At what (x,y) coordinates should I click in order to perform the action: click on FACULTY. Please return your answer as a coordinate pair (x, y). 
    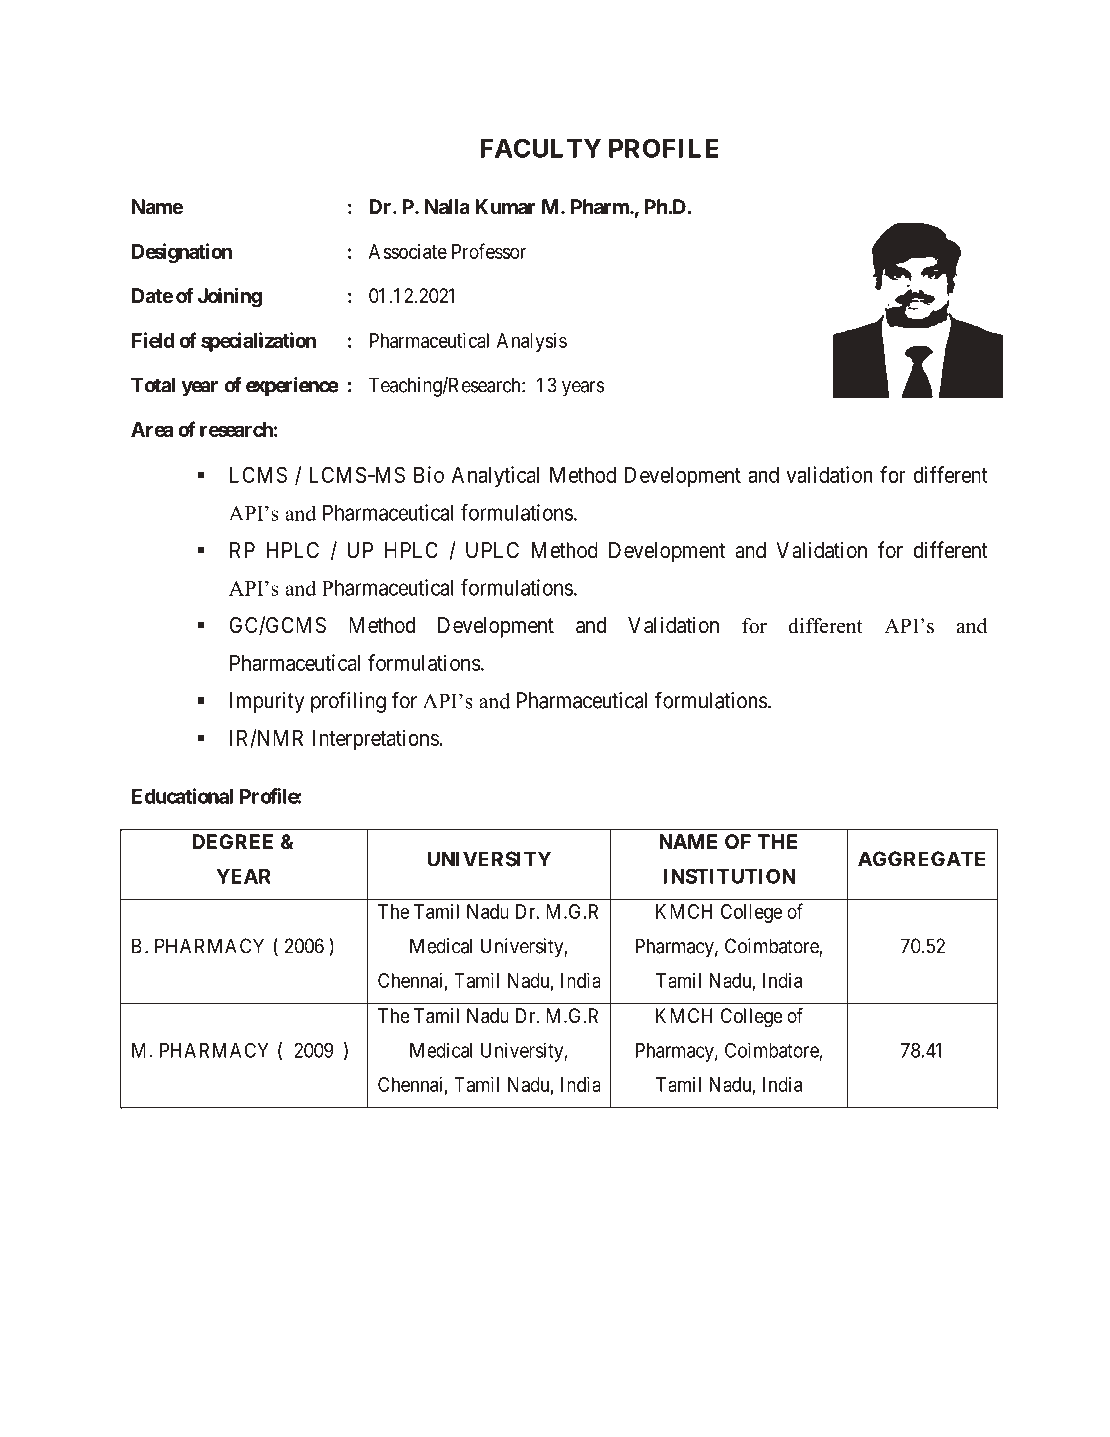
    Looking at the image, I should click on (540, 148).
